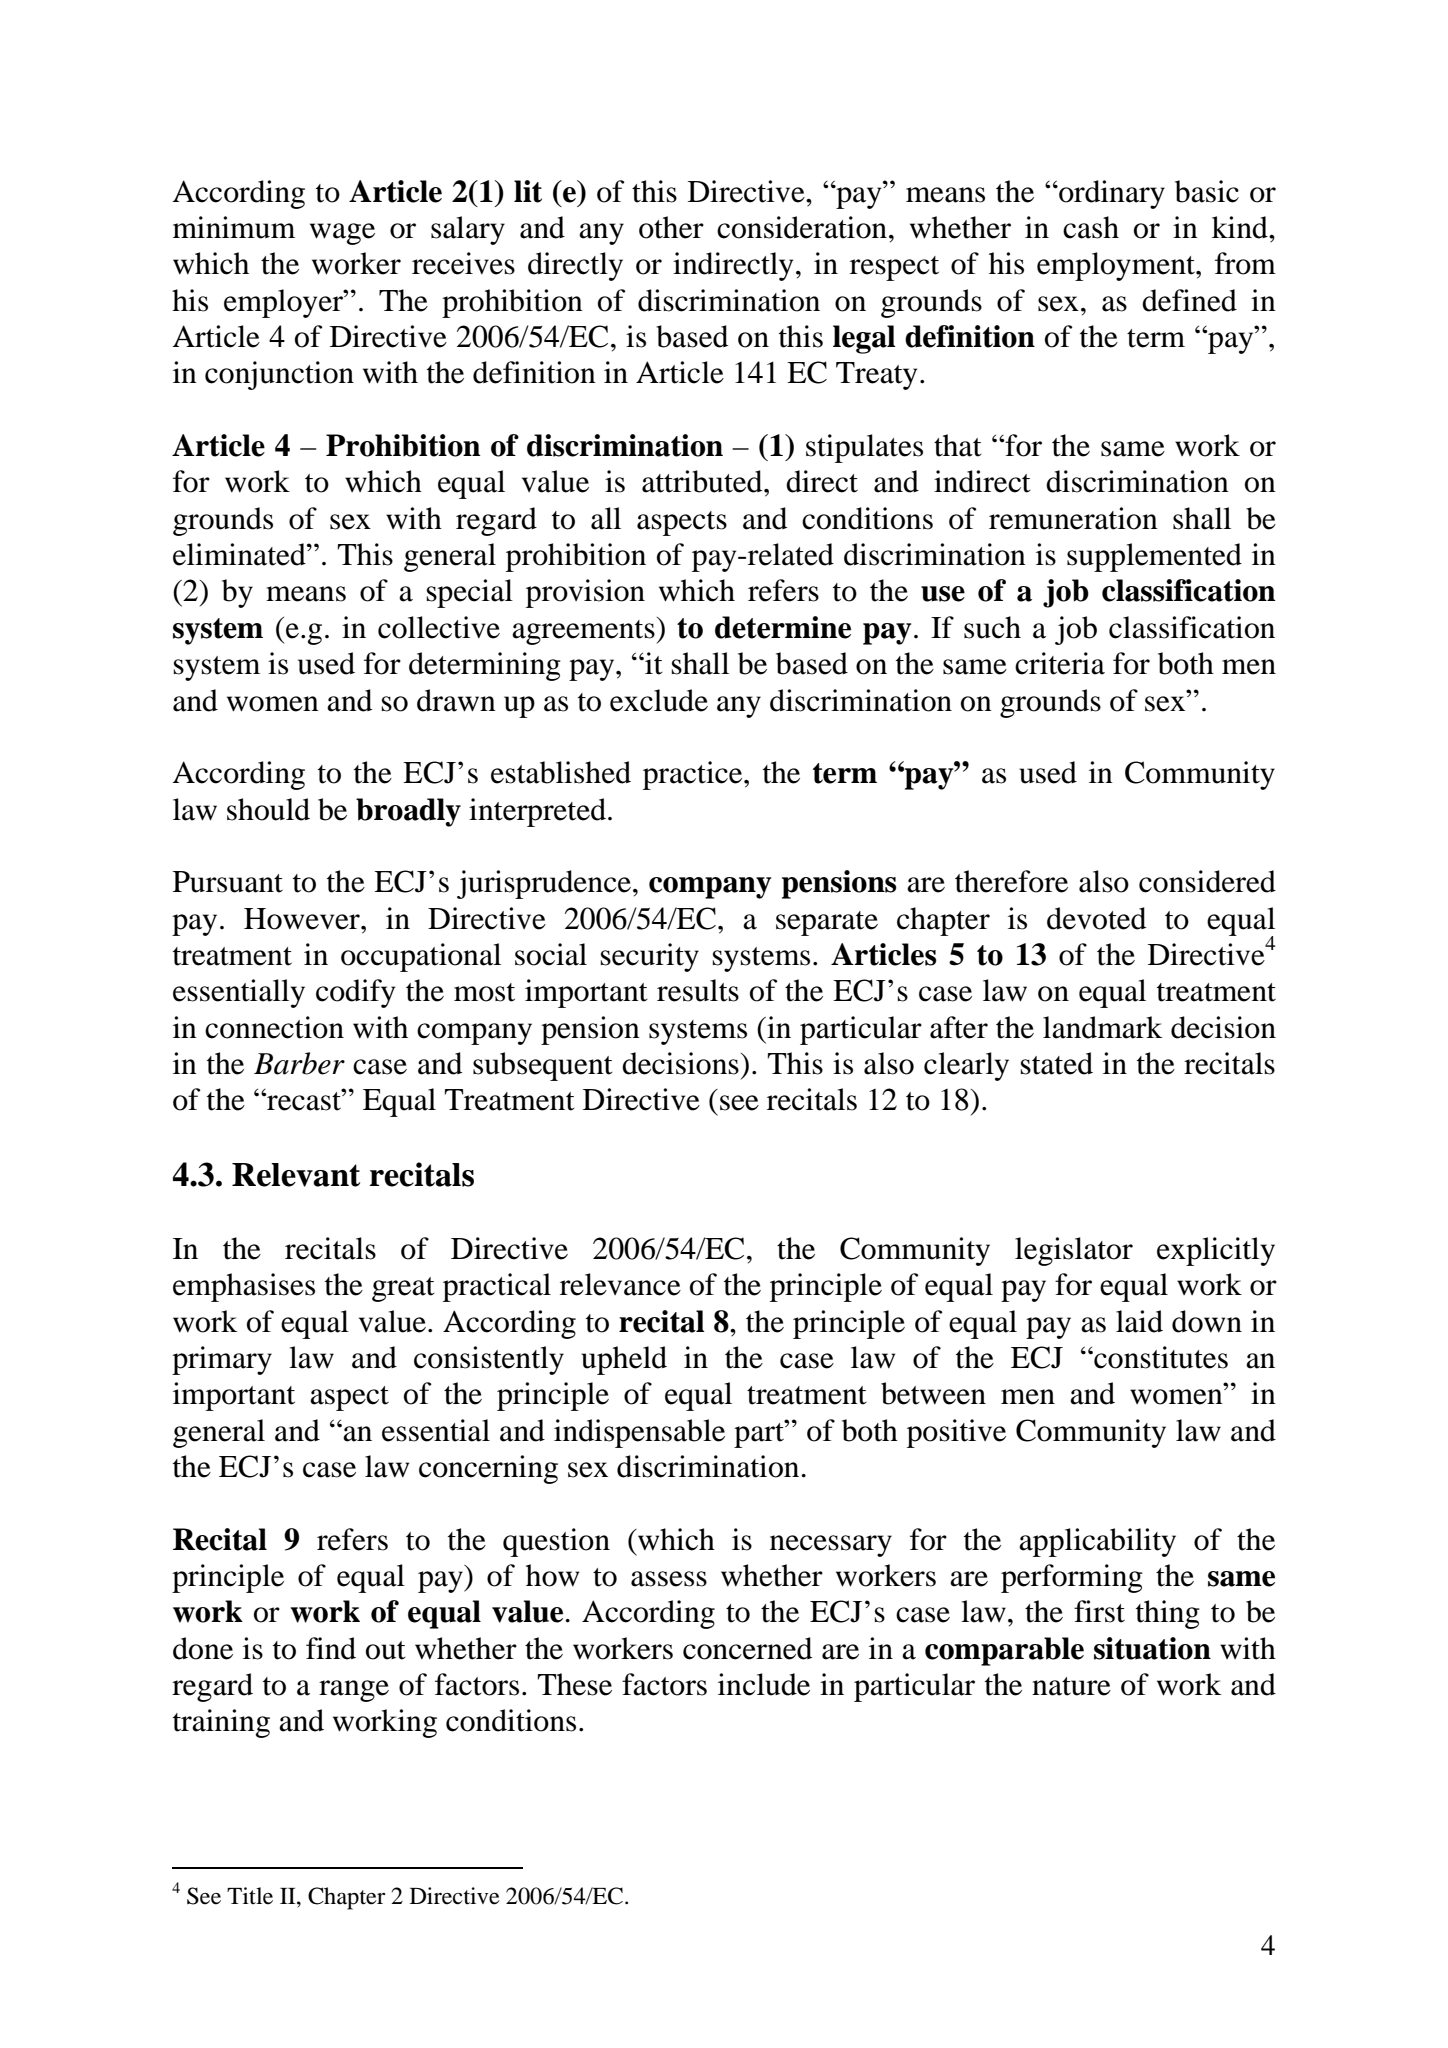 The image size is (1448, 2048). What do you see at coordinates (764, 1684) in the document?
I see `include` at bounding box center [764, 1684].
